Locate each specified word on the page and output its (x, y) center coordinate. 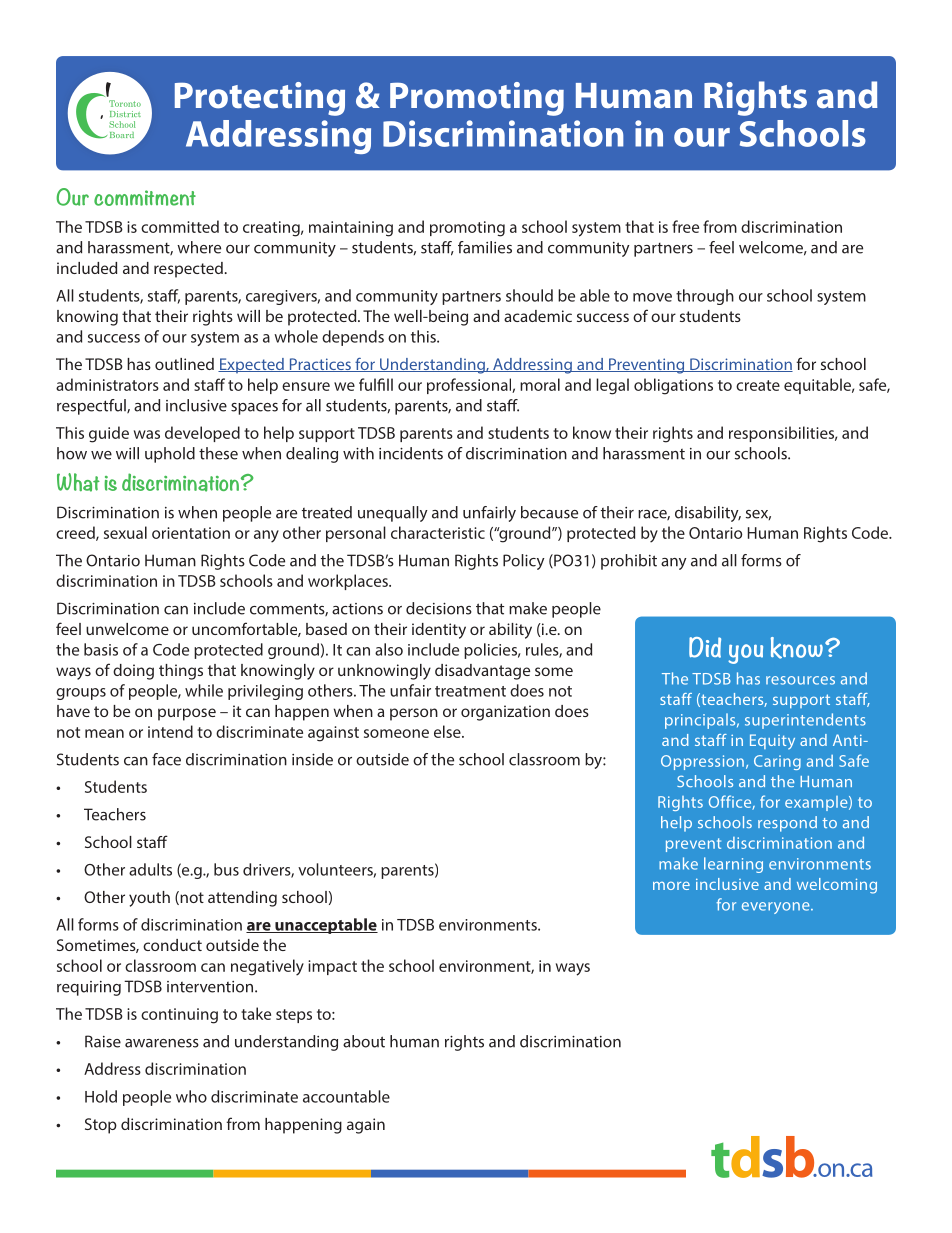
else (448, 731)
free (685, 226)
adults (150, 869)
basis (101, 649)
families (485, 247)
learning (733, 865)
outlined (184, 364)
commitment (145, 198)
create (758, 385)
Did (705, 647)
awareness (162, 1043)
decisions (439, 608)
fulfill (376, 384)
